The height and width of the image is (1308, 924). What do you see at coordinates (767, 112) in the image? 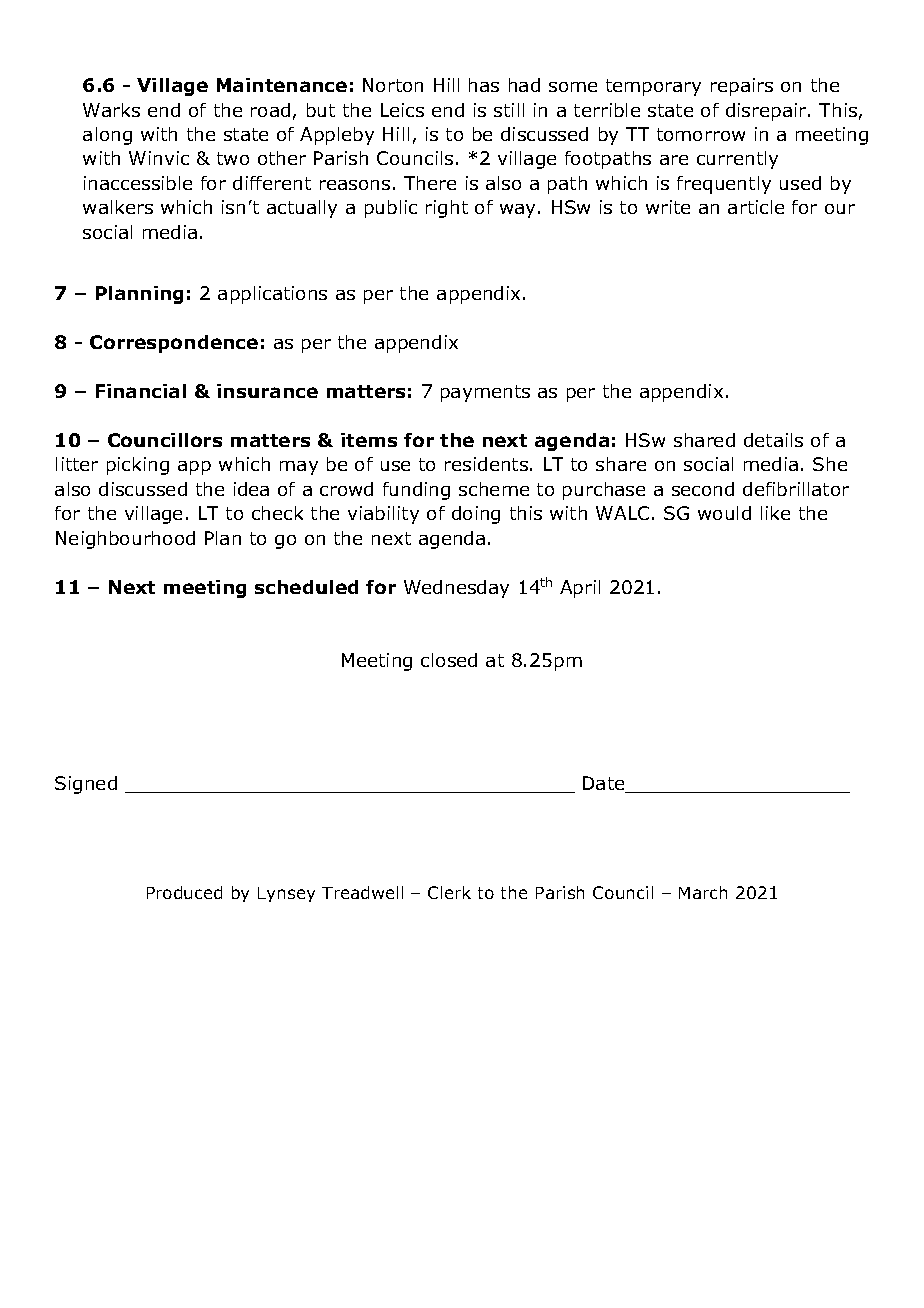
I see `disrepair` at bounding box center [767, 112].
